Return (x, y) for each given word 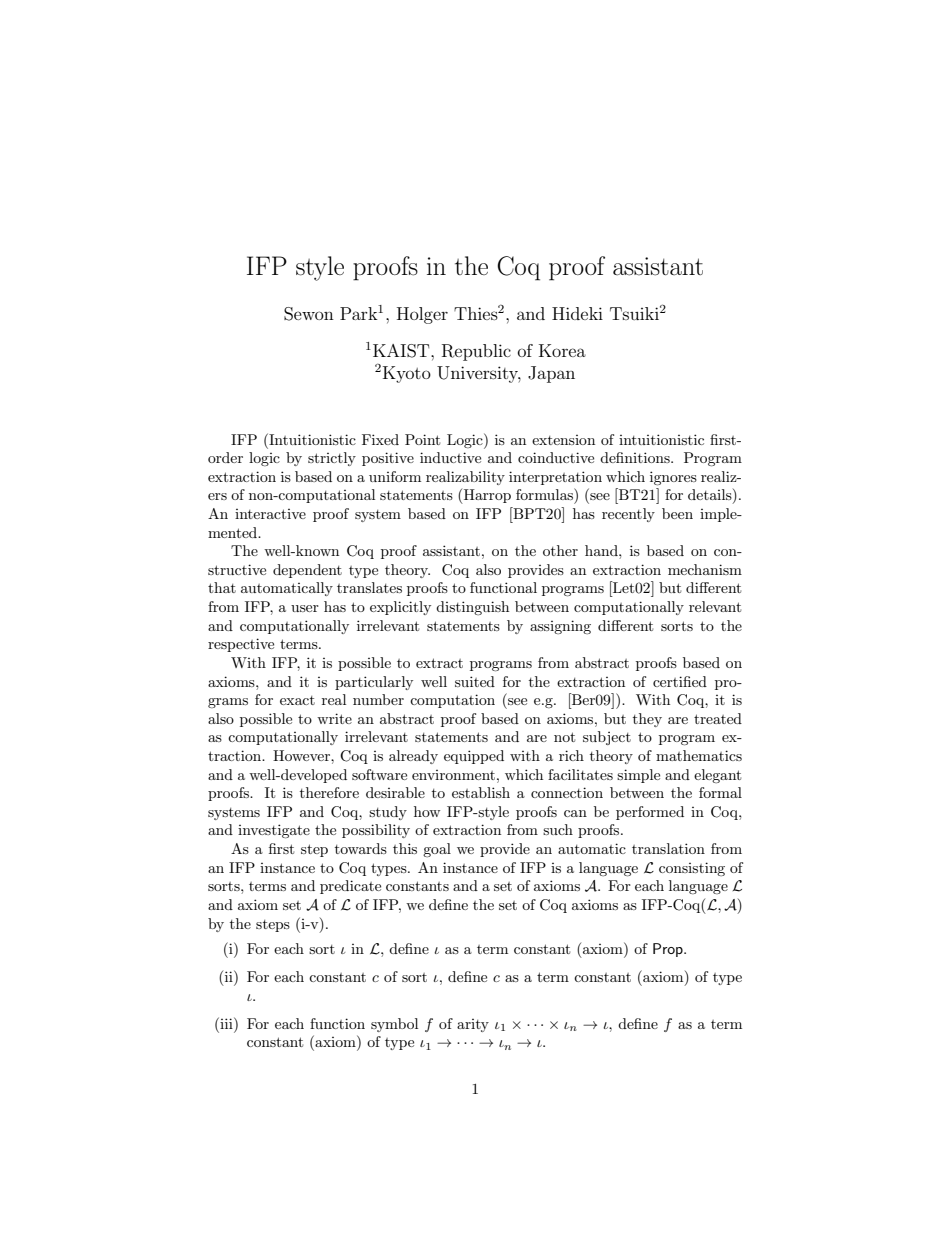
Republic (476, 352)
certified (680, 681)
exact (297, 700)
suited (475, 681)
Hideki (577, 313)
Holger (422, 315)
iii (226, 1023)
